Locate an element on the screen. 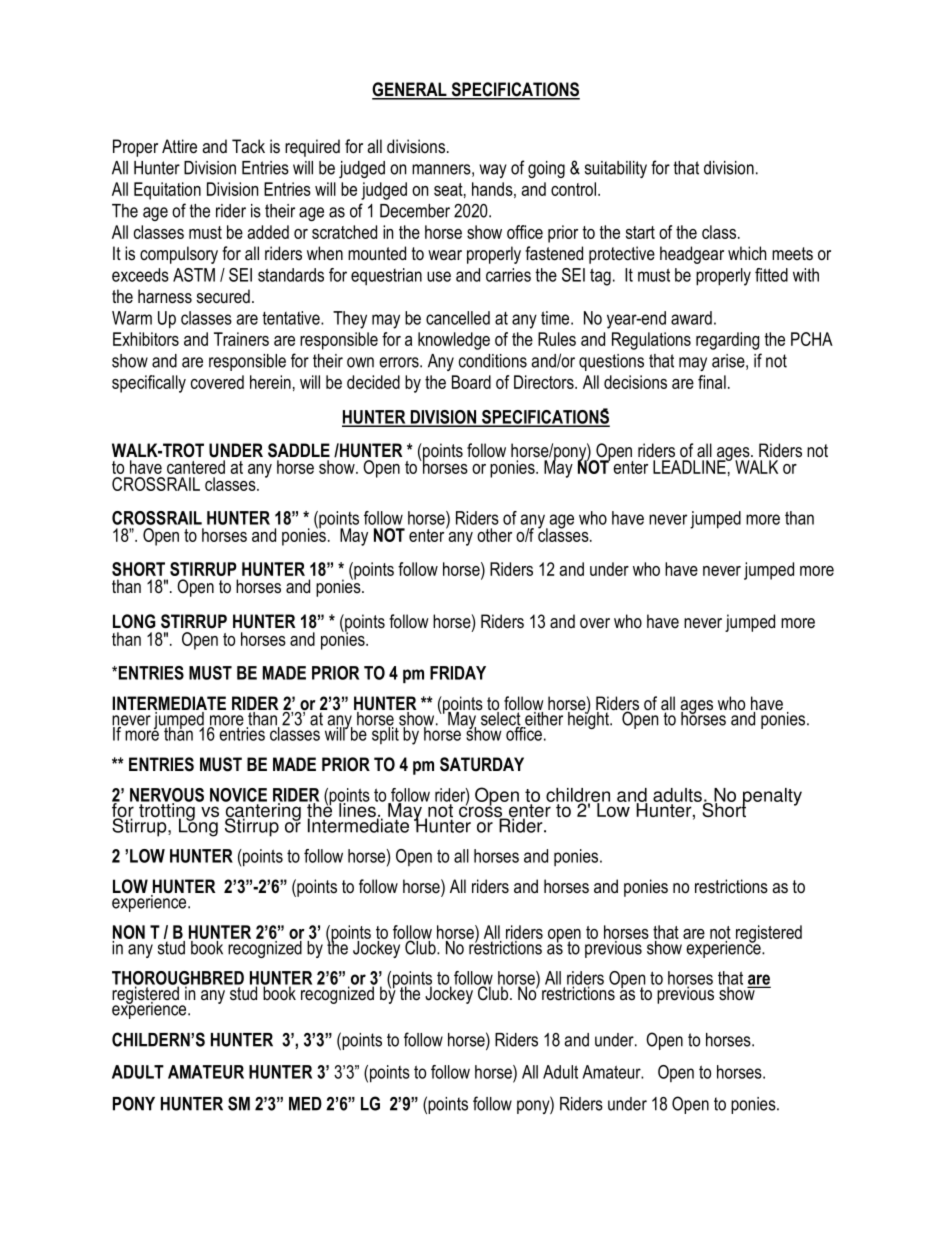  other is located at coordinates (494, 535).
